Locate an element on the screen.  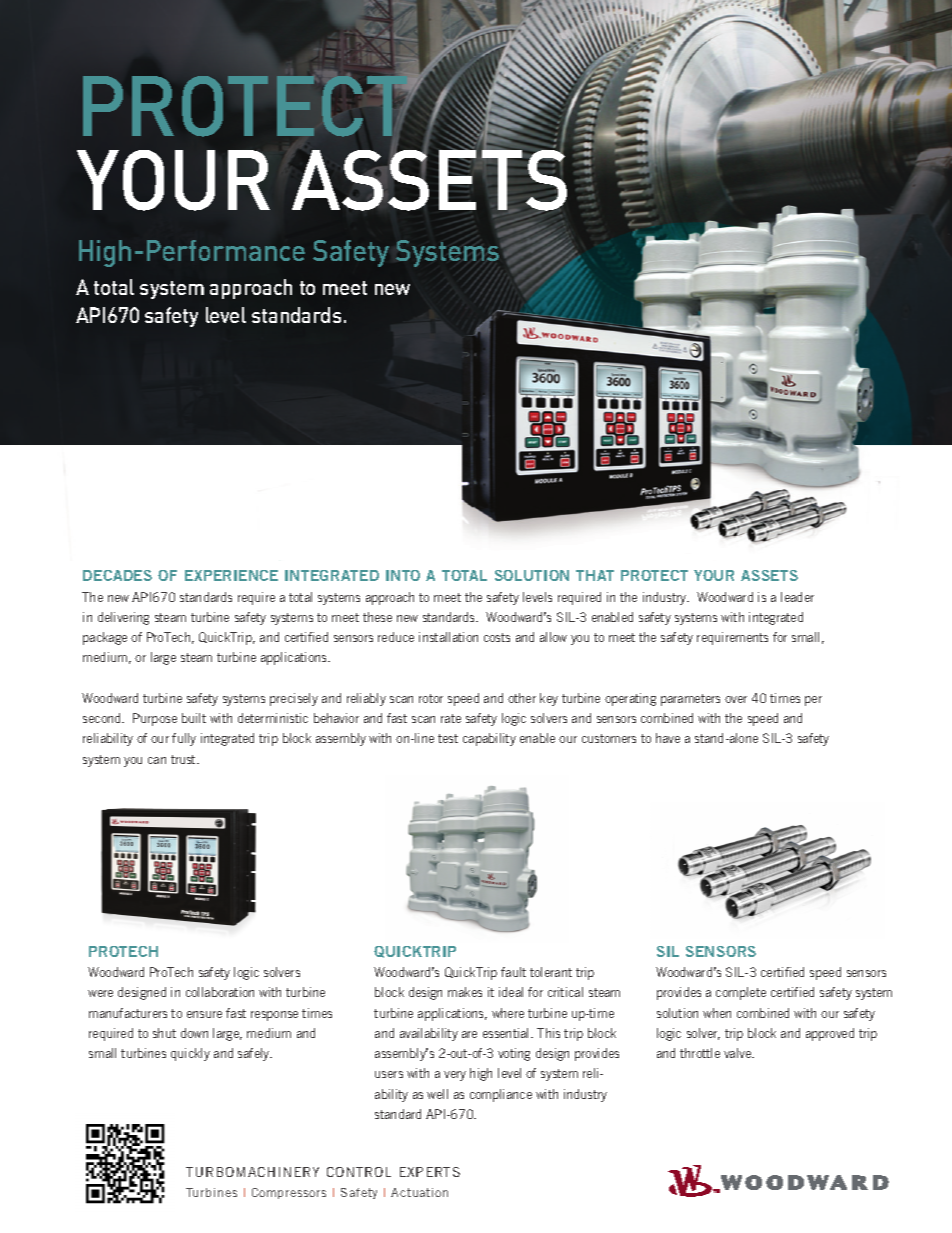
valve is located at coordinates (739, 1053).
